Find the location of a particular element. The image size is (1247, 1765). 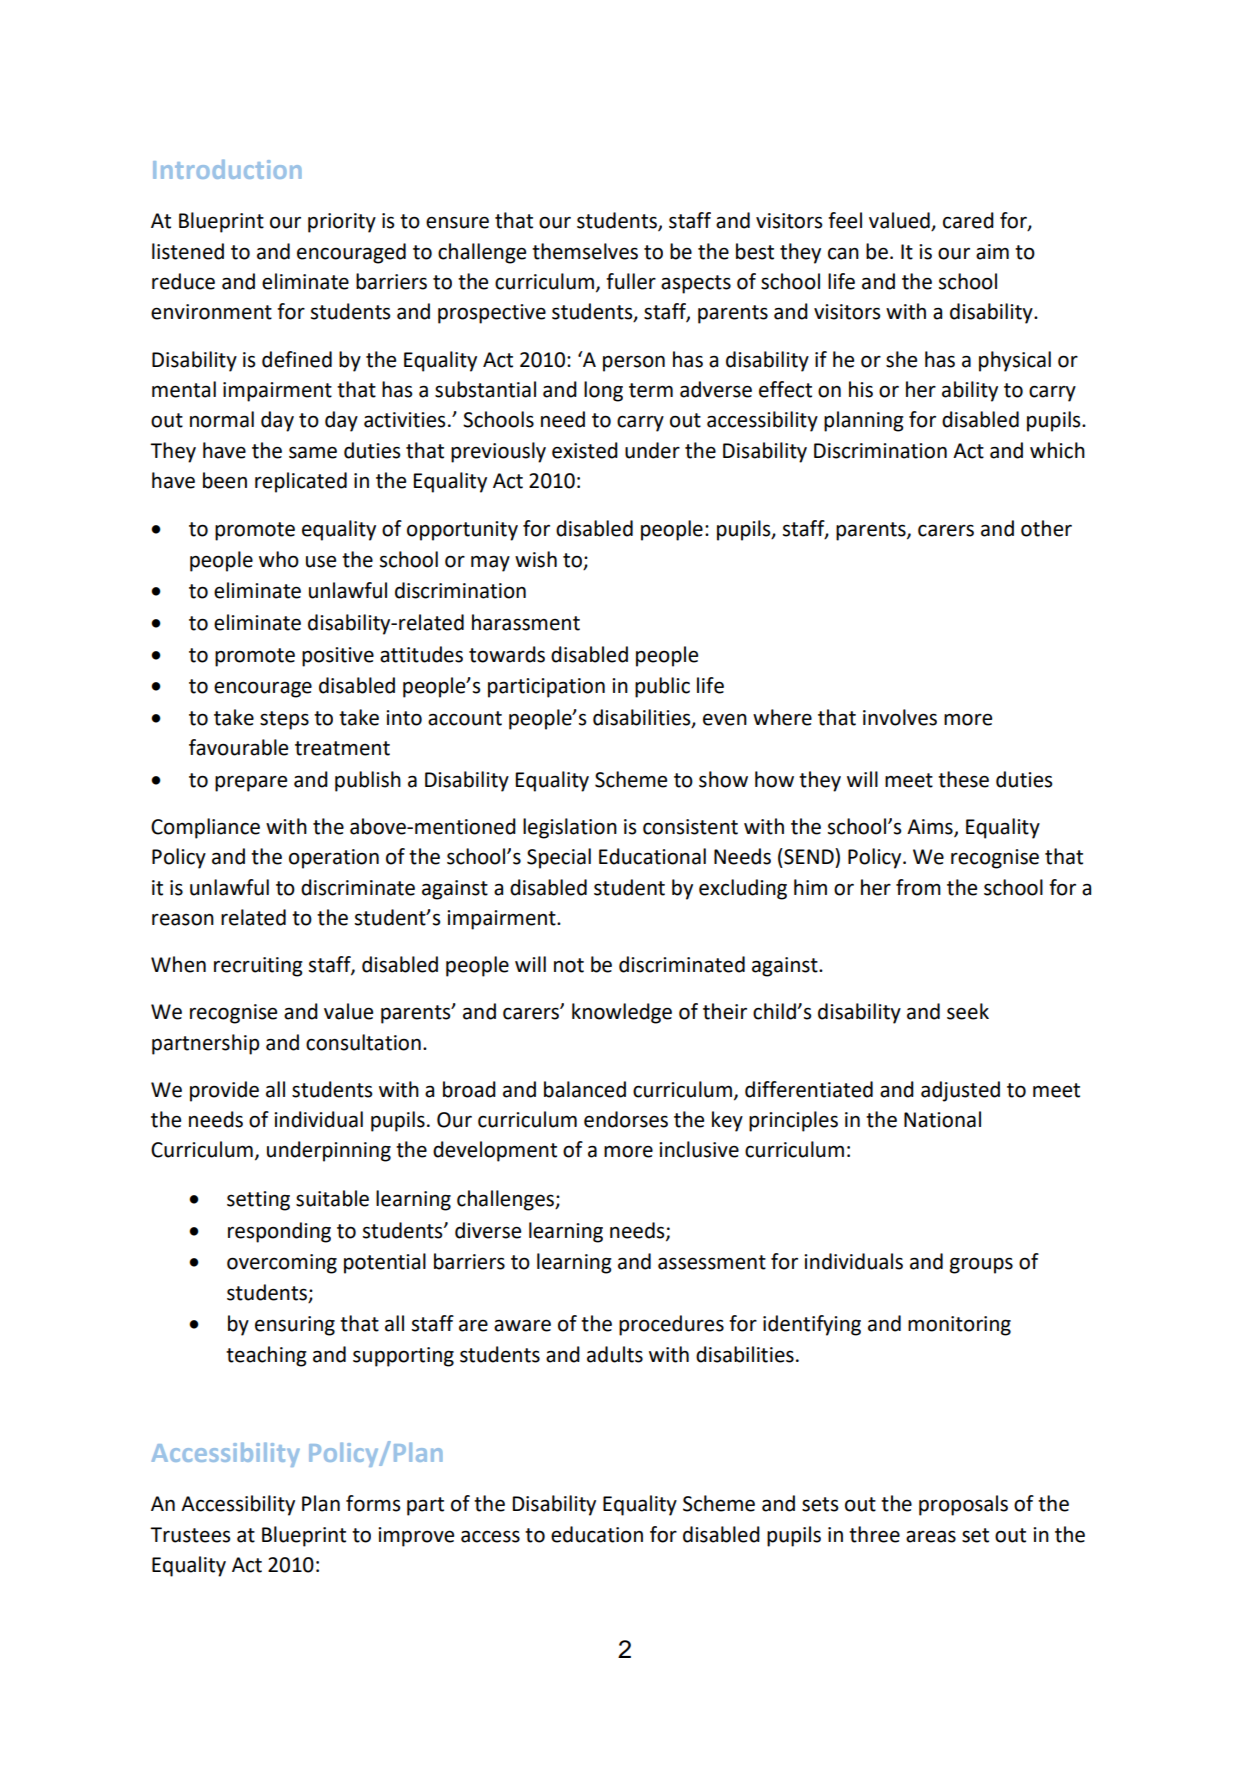

cared is located at coordinates (968, 220).
